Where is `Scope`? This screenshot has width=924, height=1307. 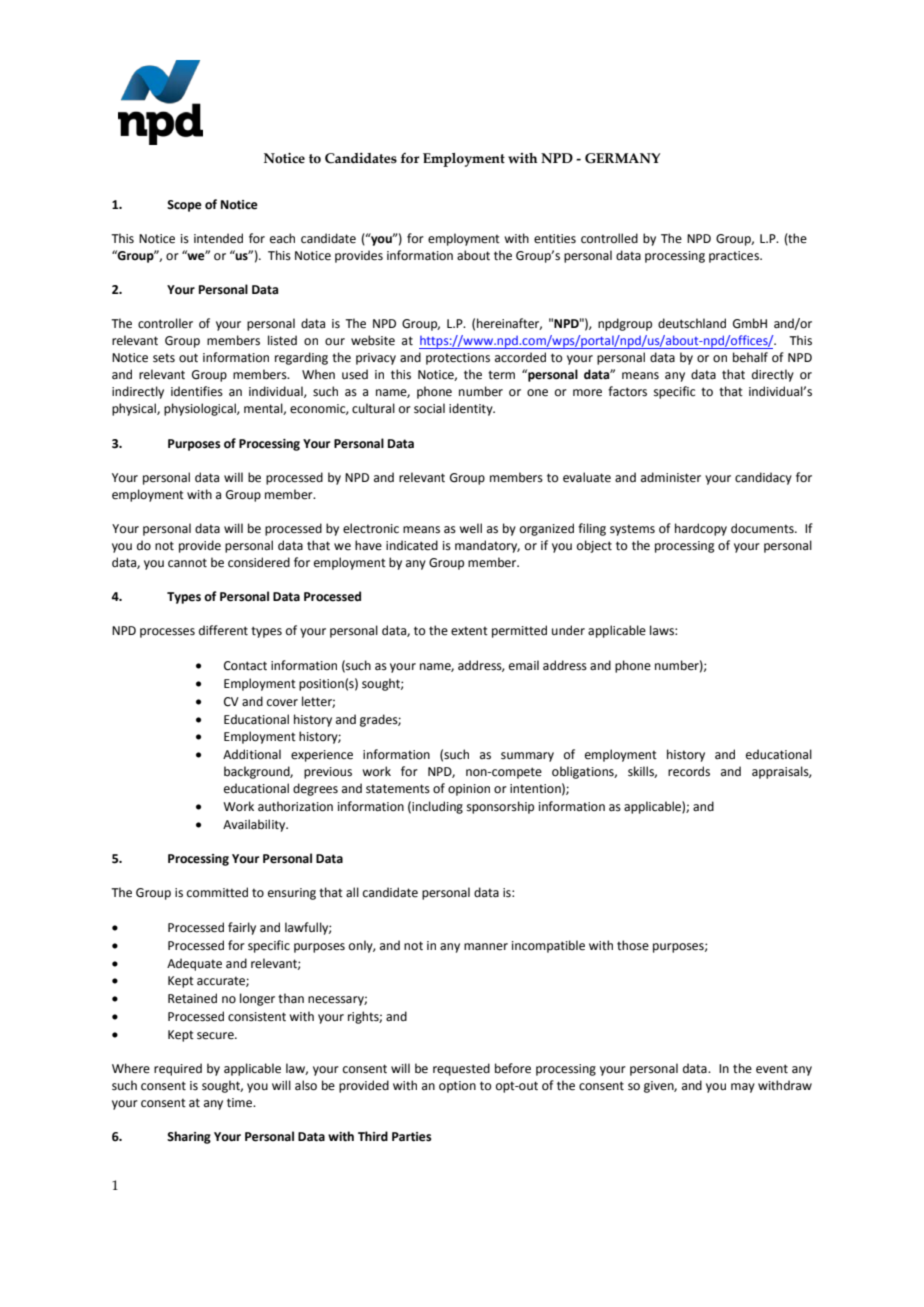 Scope is located at coordinates (184, 206).
